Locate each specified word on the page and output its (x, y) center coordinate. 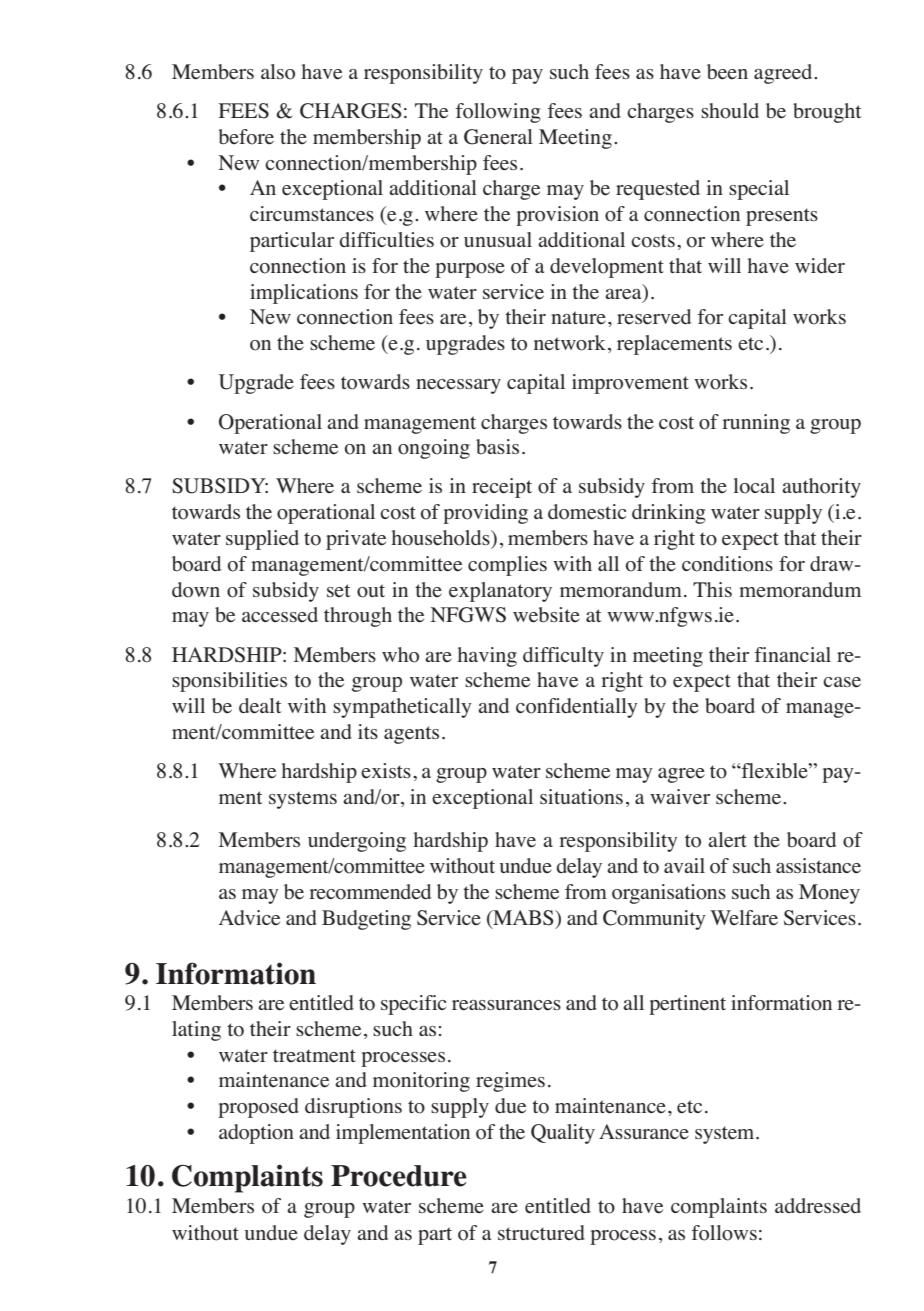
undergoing (357, 842)
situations (581, 797)
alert (727, 840)
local (754, 486)
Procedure (399, 1176)
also (278, 72)
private (356, 540)
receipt (502, 488)
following (497, 113)
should (730, 111)
